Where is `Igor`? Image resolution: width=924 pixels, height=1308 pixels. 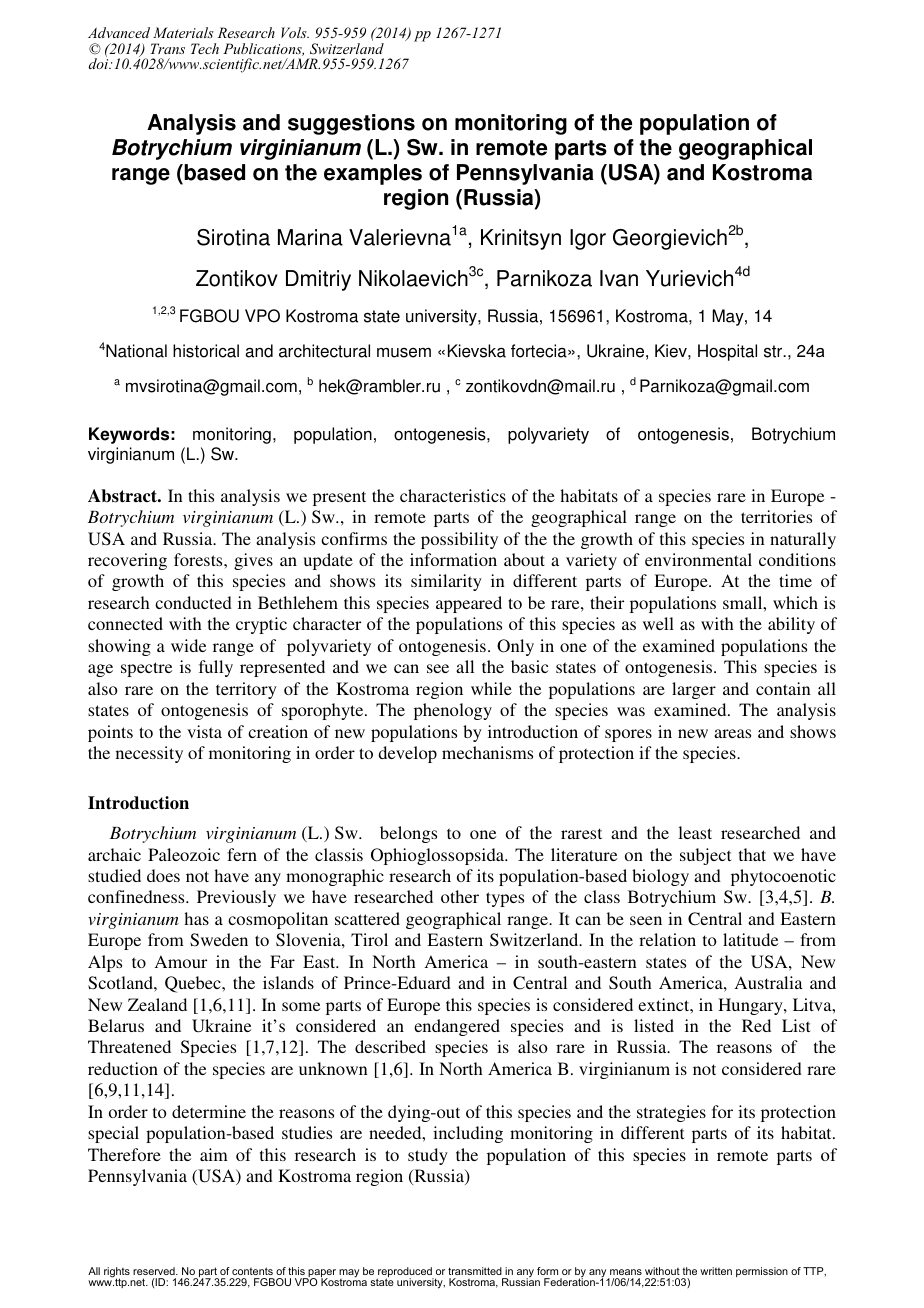 Igor is located at coordinates (588, 239).
